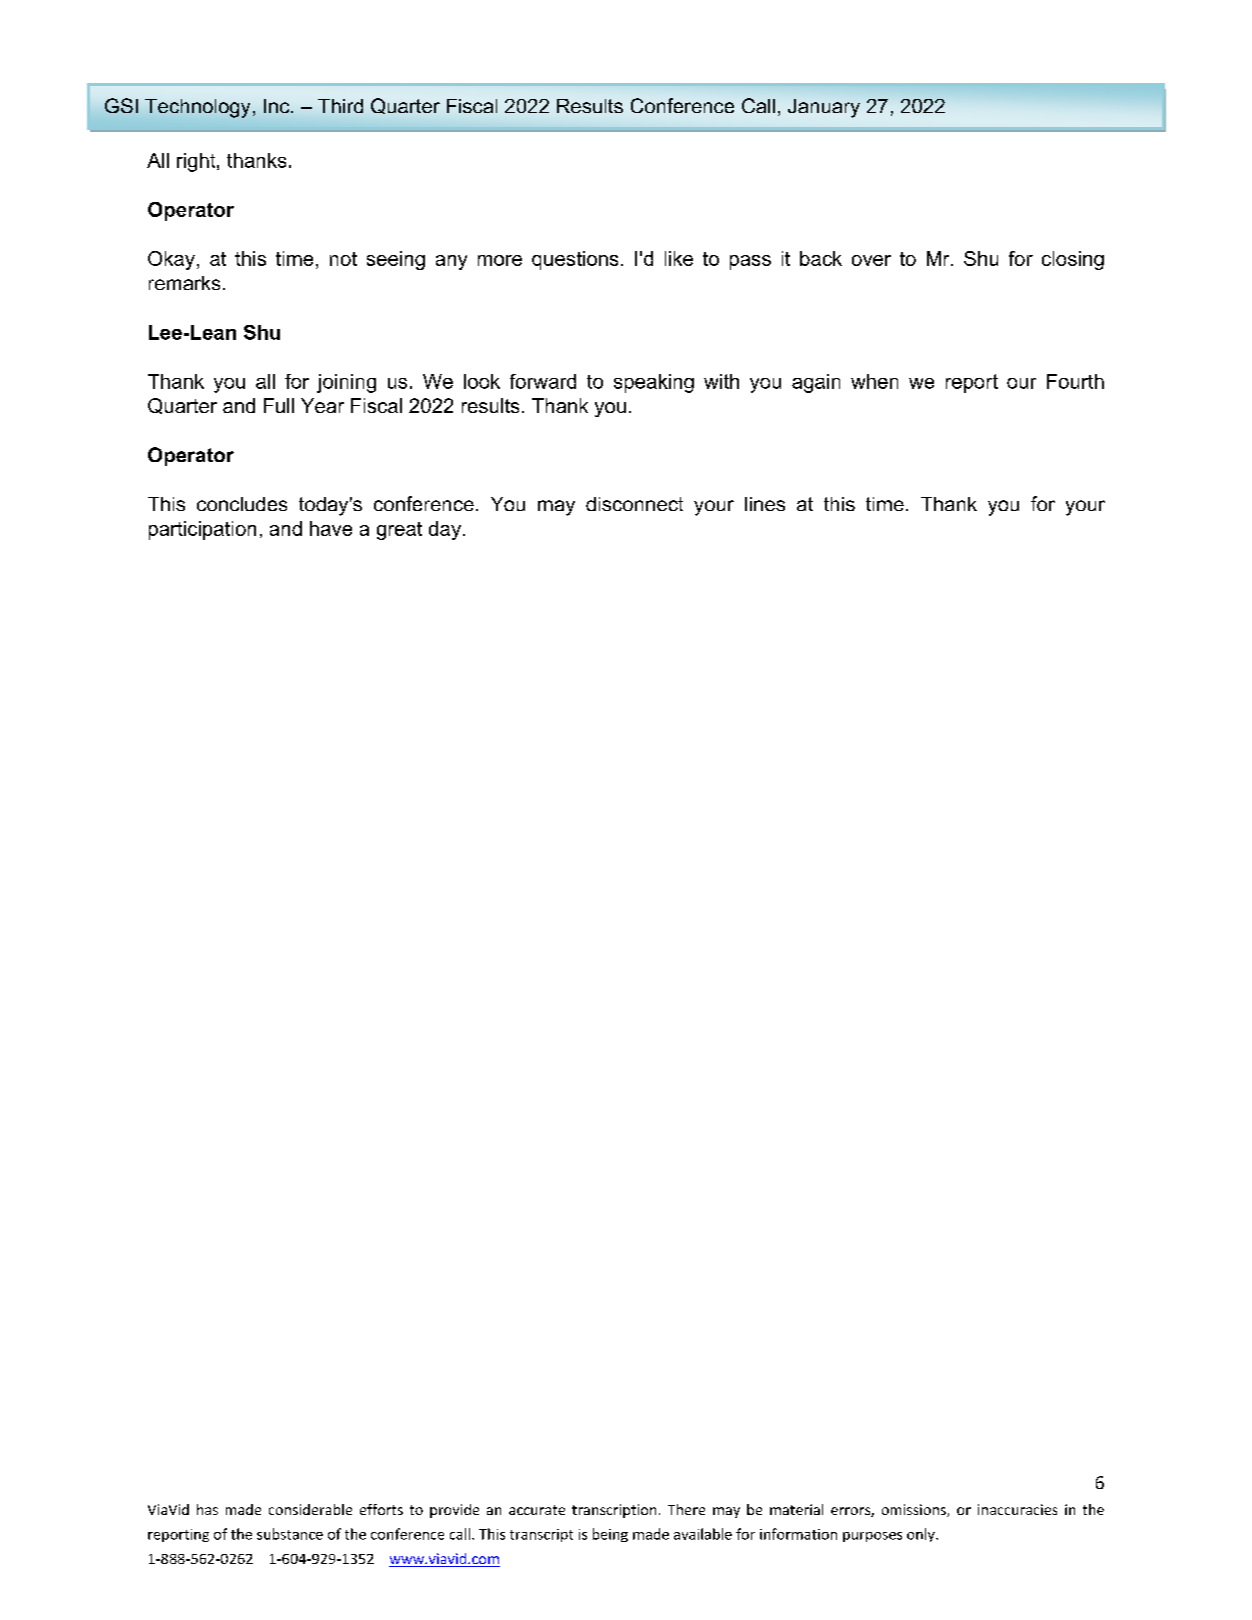 The height and width of the image is (1620, 1252). Describe the element at coordinates (207, 1509) in the image. I see `has` at that location.
